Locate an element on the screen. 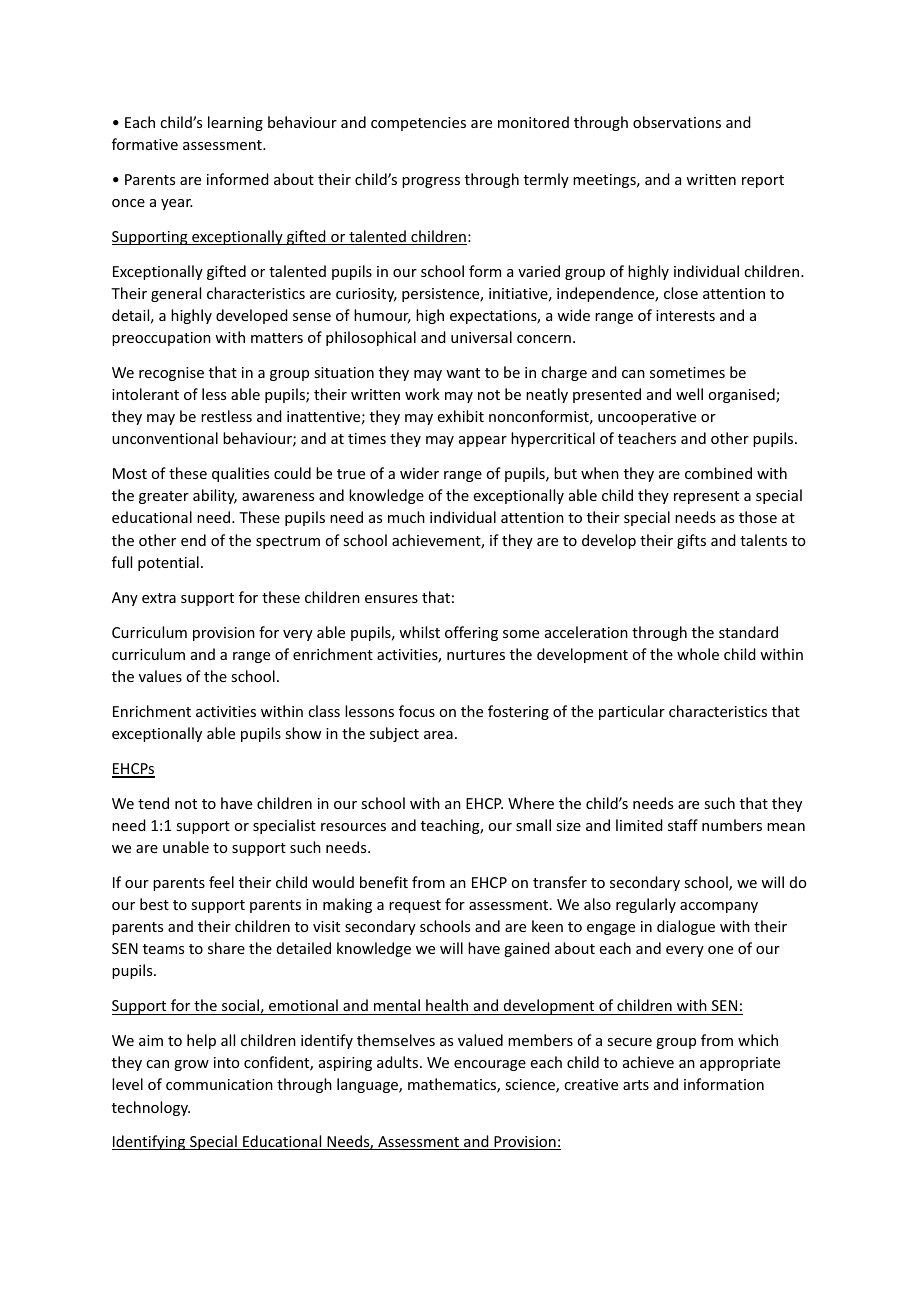  feel is located at coordinates (221, 882).
